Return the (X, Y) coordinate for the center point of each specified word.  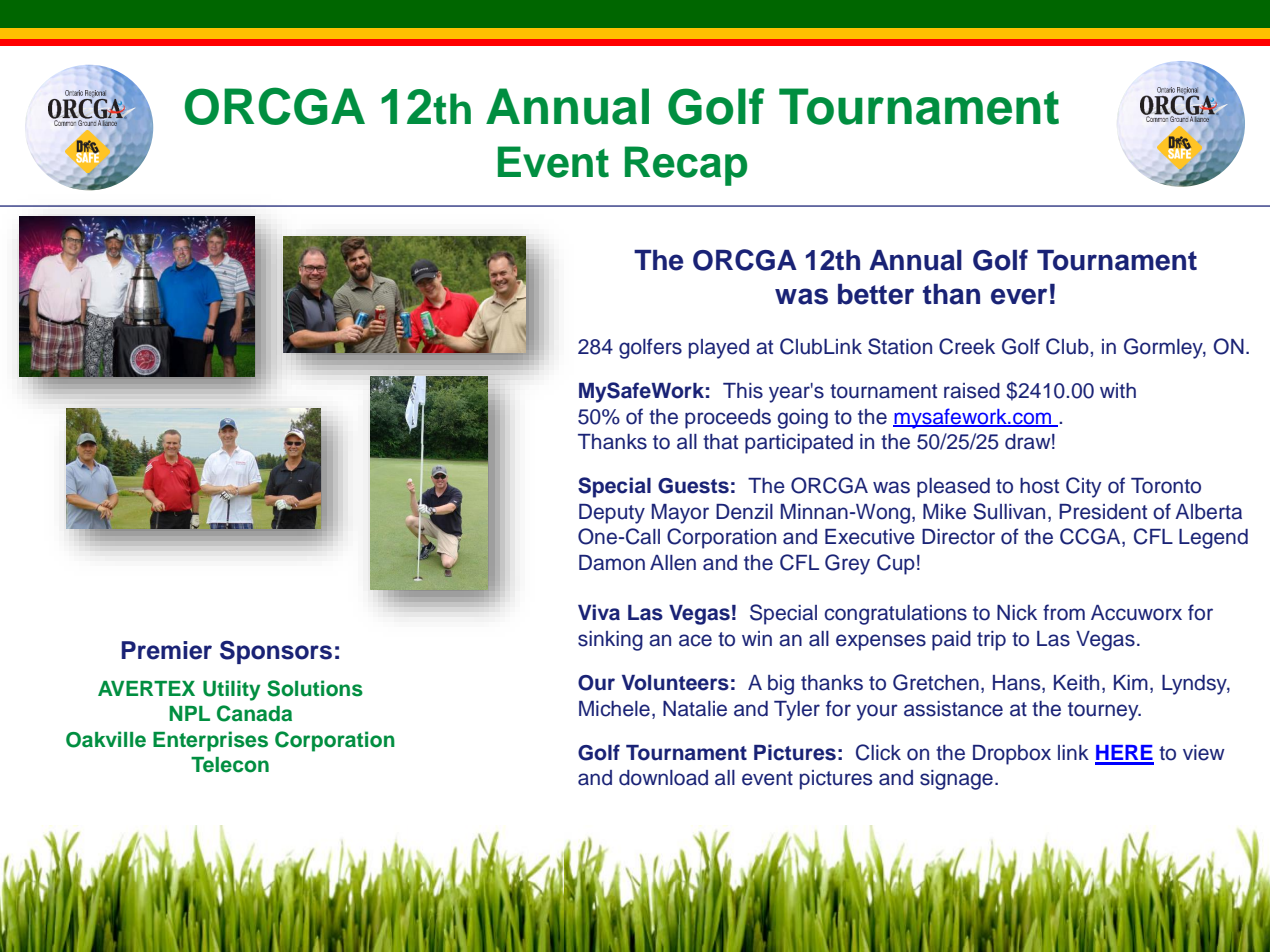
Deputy (612, 514)
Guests (693, 486)
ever (1019, 296)
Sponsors (276, 652)
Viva (599, 612)
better (876, 294)
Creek (967, 346)
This (743, 391)
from (1064, 612)
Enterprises (210, 741)
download (663, 778)
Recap (686, 166)
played (719, 349)
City (1083, 487)
